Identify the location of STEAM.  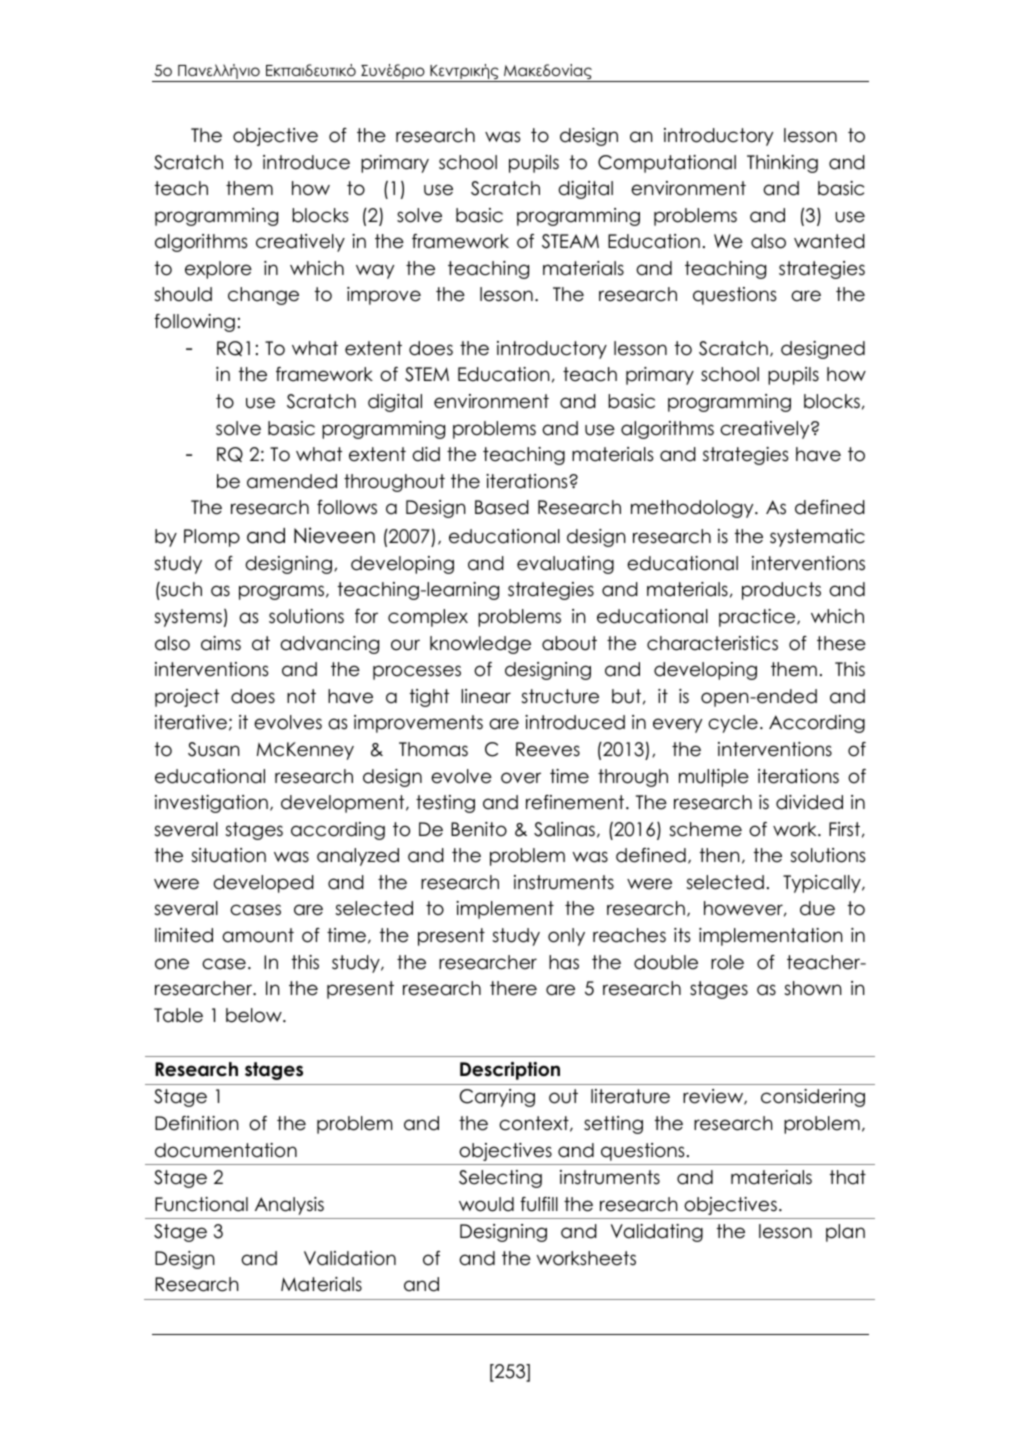
(570, 241).
